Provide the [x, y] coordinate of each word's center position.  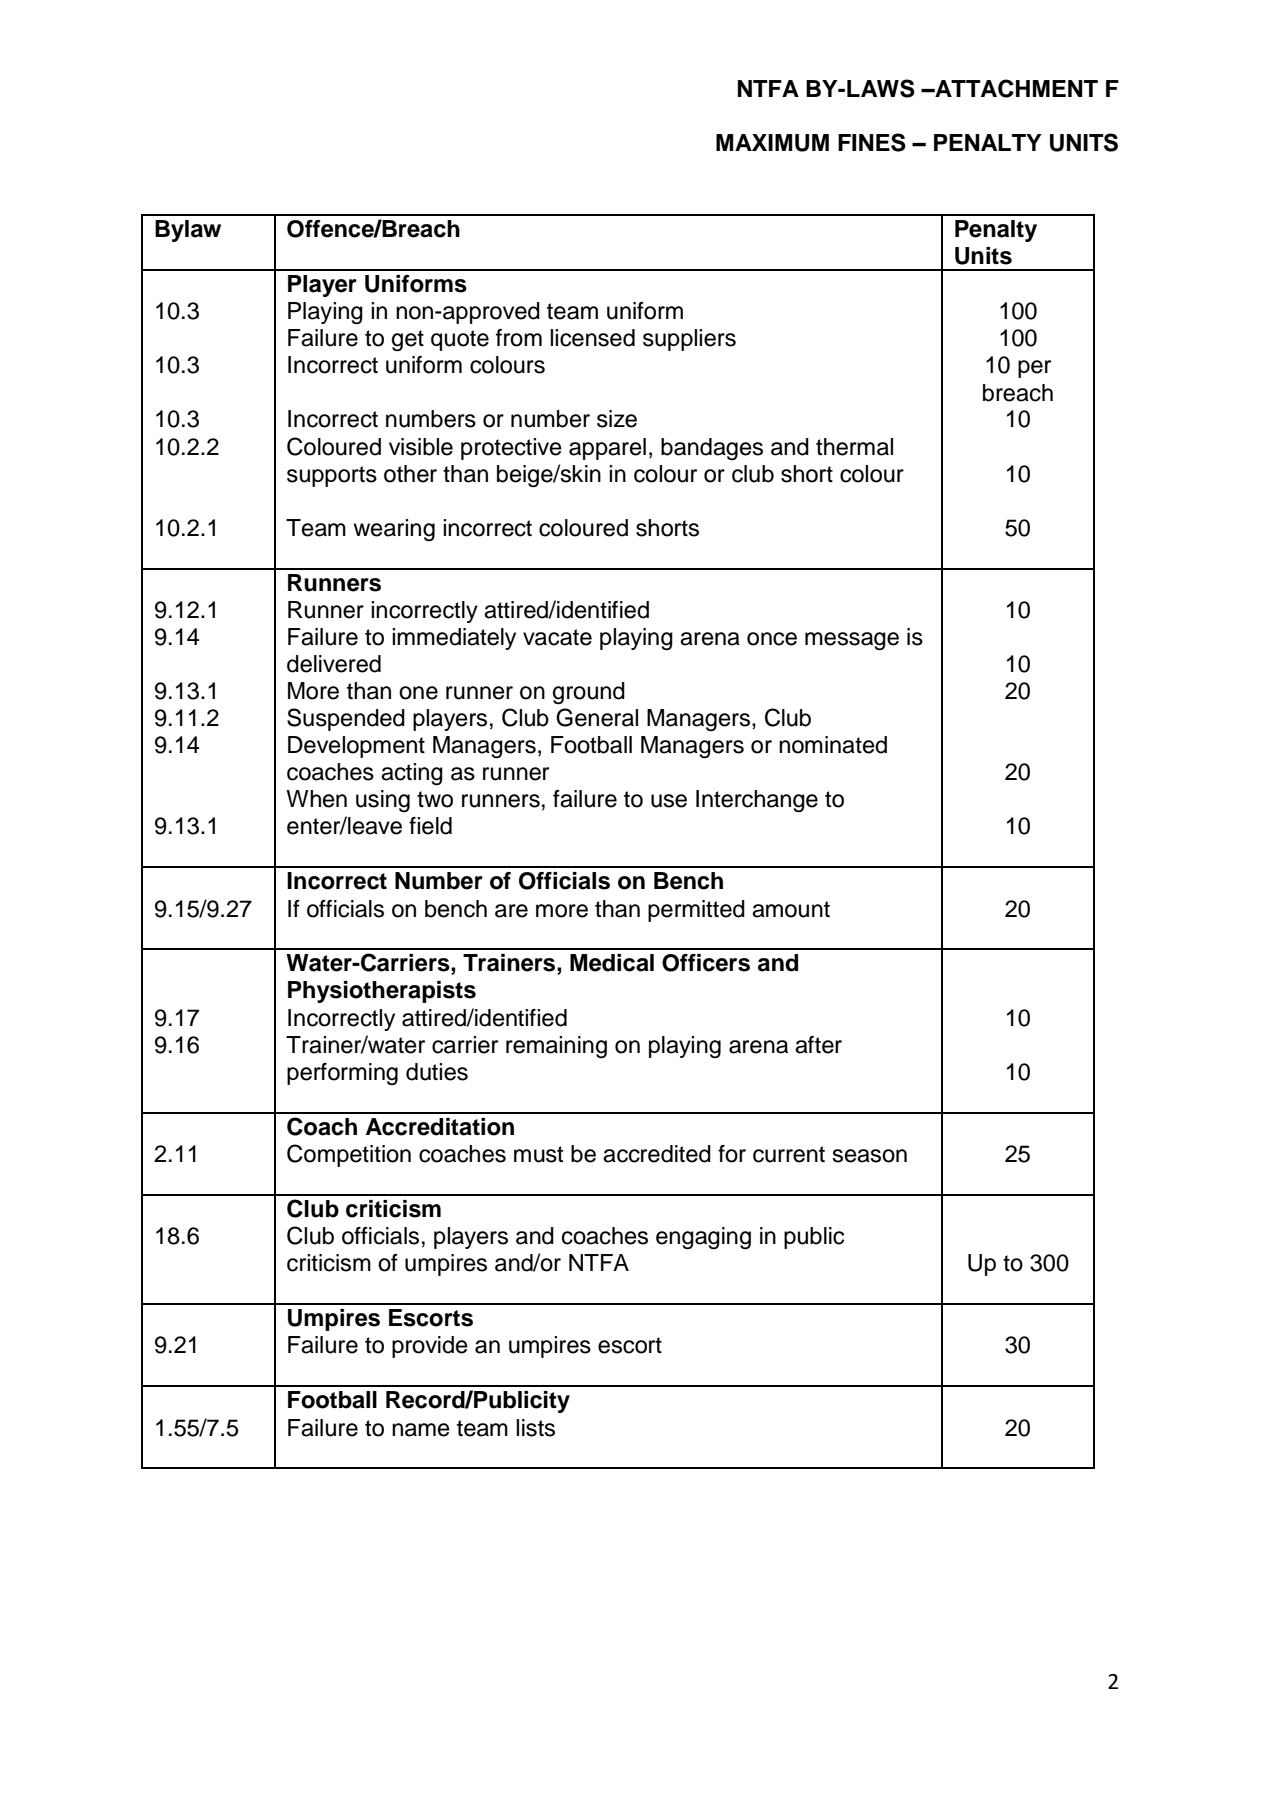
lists [535, 1428]
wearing [394, 530]
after [818, 1045]
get [408, 340]
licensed [592, 338]
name [421, 1430]
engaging [703, 1238]
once [772, 639]
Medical [612, 963]
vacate [557, 637]
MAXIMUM [772, 143]
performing [342, 1074]
